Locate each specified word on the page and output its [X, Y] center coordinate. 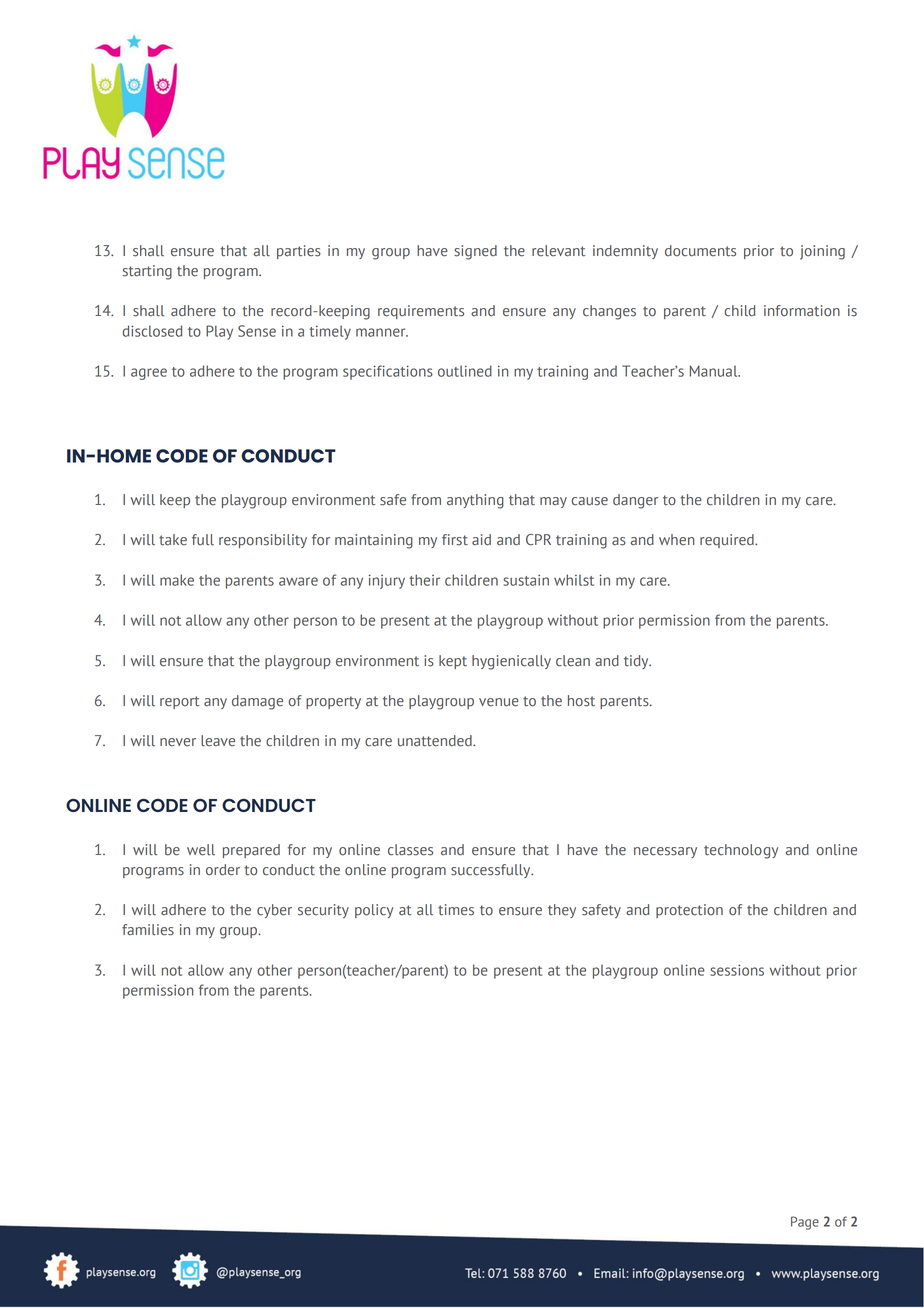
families [148, 930]
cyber [274, 911]
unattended [436, 741]
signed [475, 252]
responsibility [263, 541]
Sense [257, 331]
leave [218, 741]
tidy [637, 662]
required [728, 541]
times [456, 910]
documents [700, 251]
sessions [737, 970]
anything [475, 501]
